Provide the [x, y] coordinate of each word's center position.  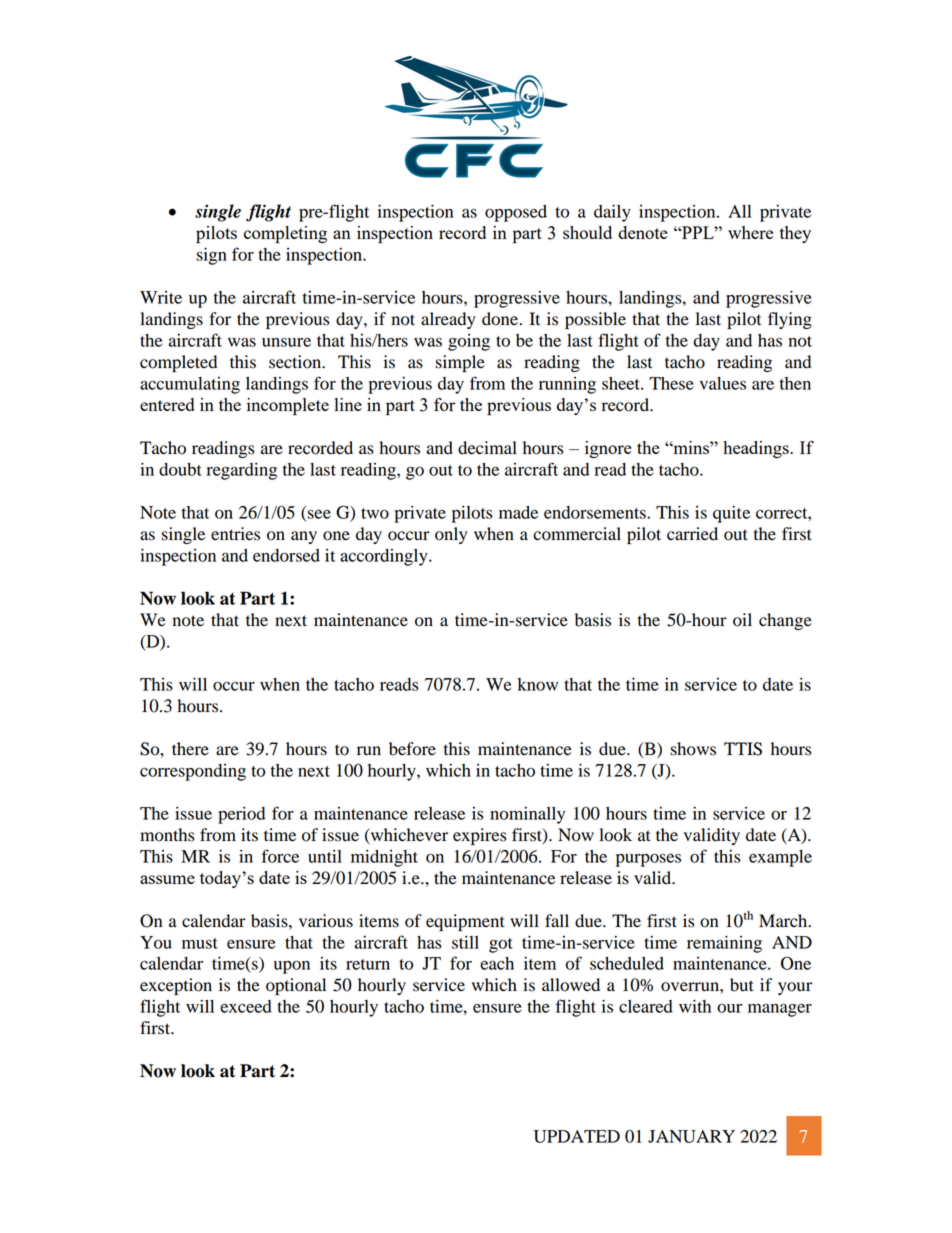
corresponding [193, 772]
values [722, 383]
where [750, 232]
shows [693, 749]
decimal [487, 448]
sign [211, 256]
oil [742, 620]
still [465, 942]
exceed [246, 1006]
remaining [724, 944]
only [451, 535]
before [412, 749]
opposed [516, 213]
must [200, 943]
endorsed [286, 555]
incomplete [288, 407]
